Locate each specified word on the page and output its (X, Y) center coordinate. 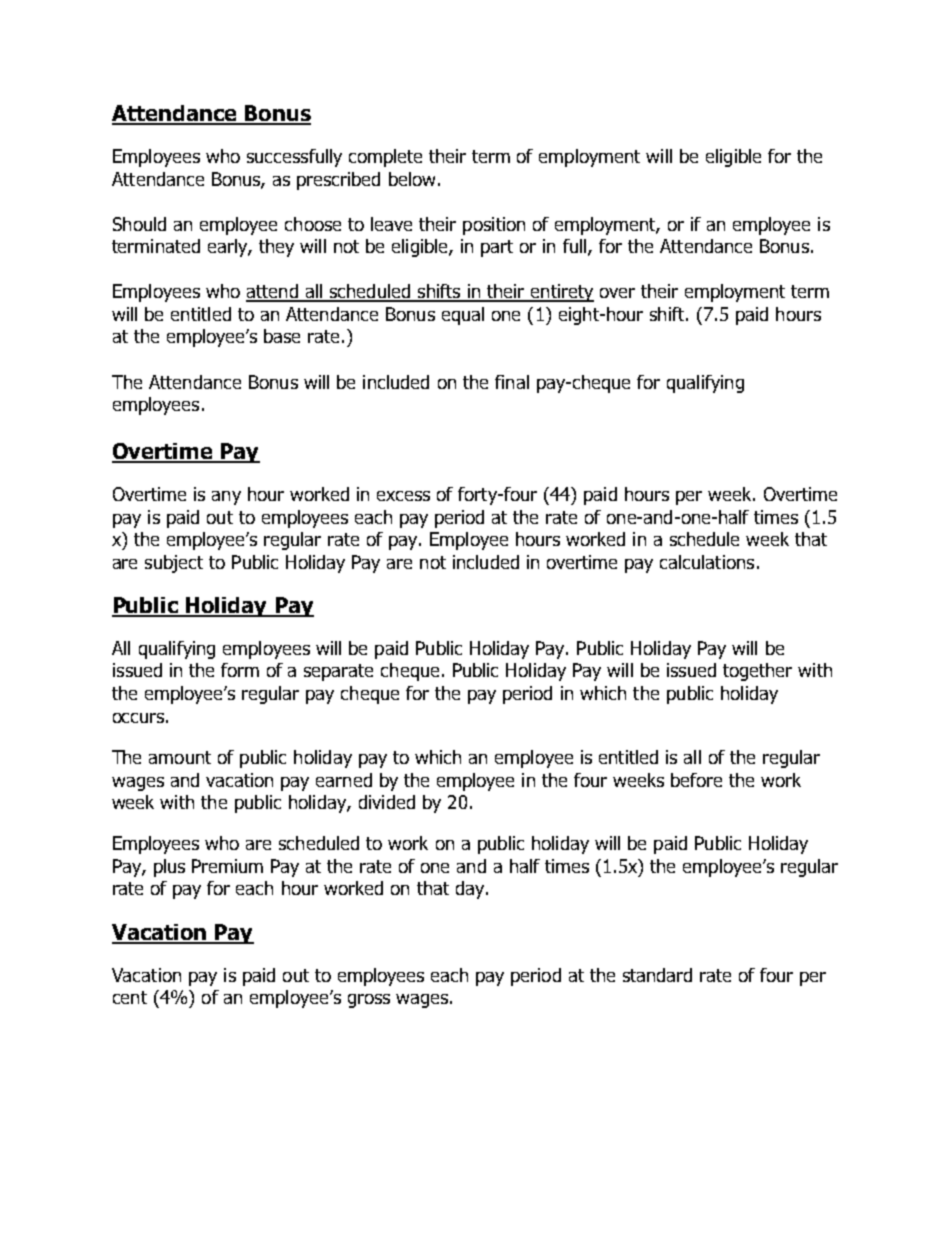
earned (344, 780)
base (282, 336)
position (494, 226)
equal (463, 316)
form (240, 670)
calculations (707, 562)
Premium (227, 866)
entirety (561, 293)
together (757, 672)
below (412, 179)
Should (139, 224)
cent (130, 997)
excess (403, 496)
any (226, 498)
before (696, 780)
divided (387, 802)
